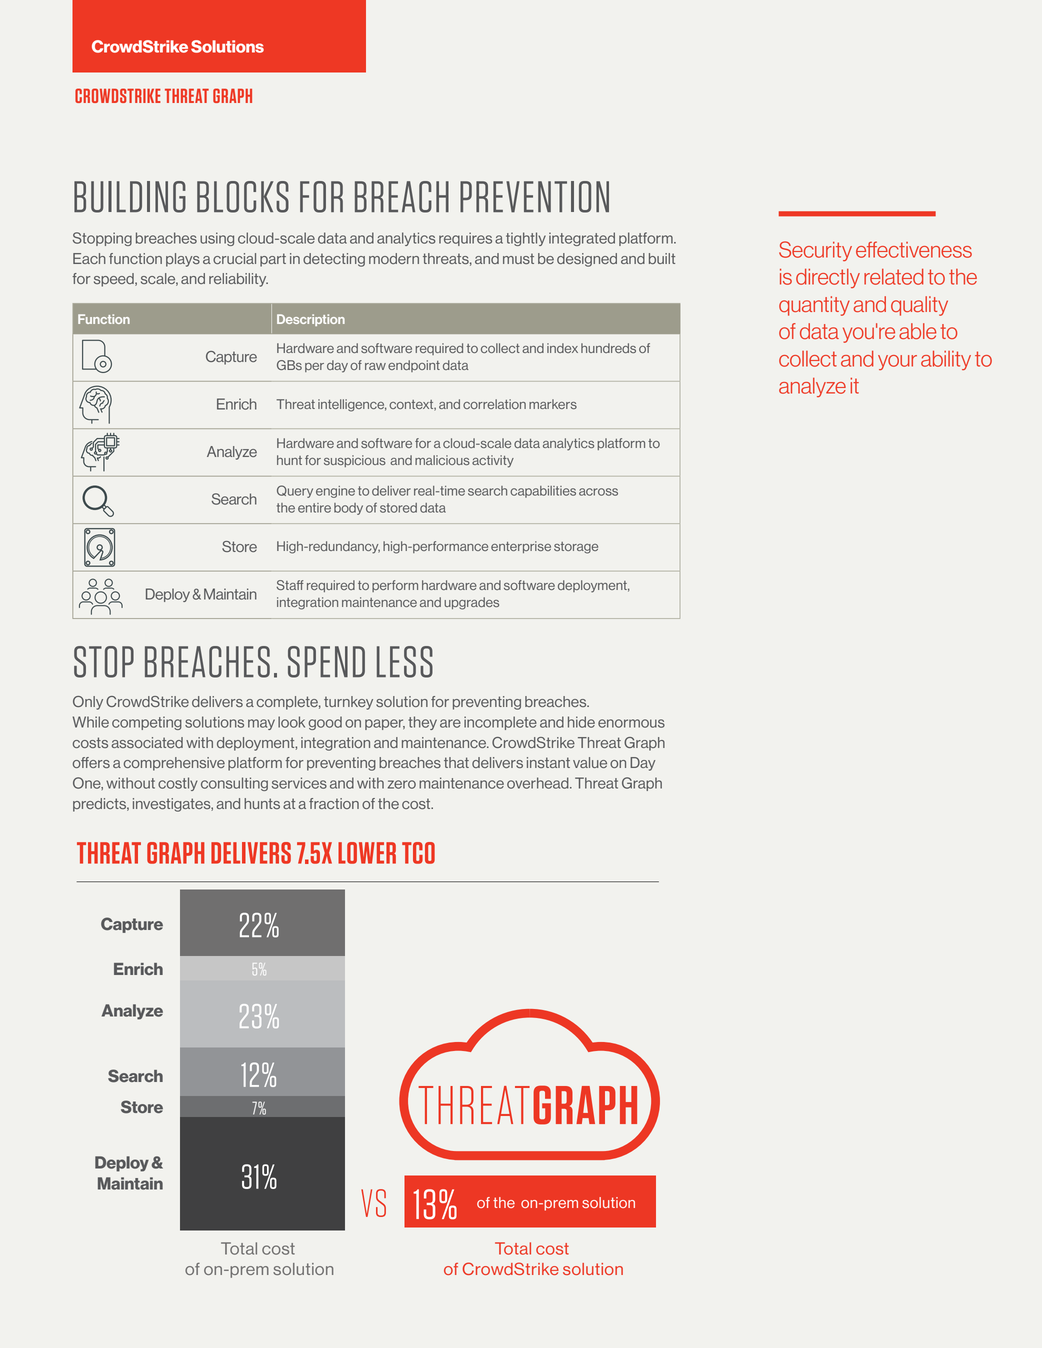 The width and height of the screenshot is (1042, 1348). I want to click on Security, so click(815, 251).
